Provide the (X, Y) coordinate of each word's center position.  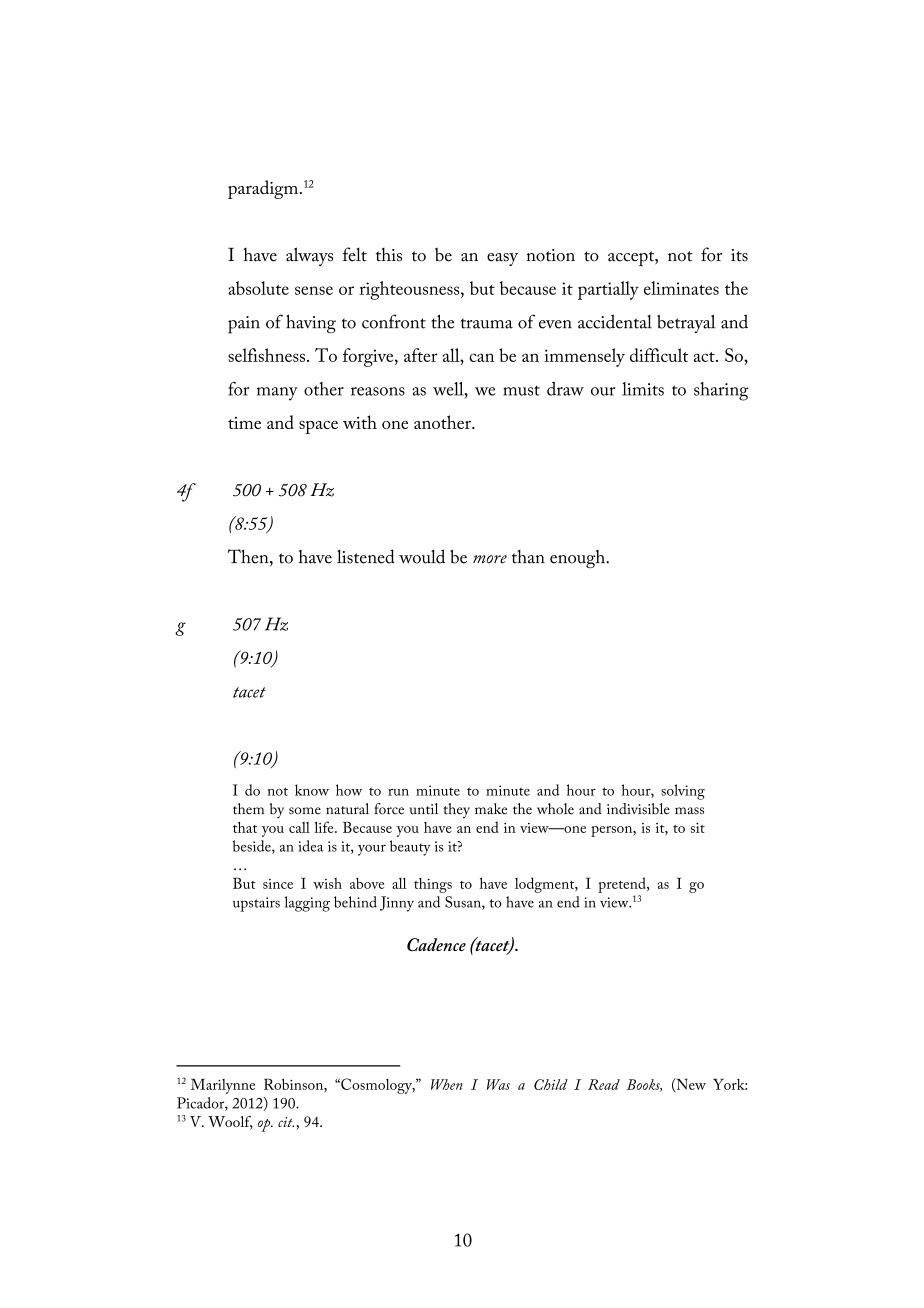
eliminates (681, 288)
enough (578, 559)
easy (502, 259)
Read (604, 1084)
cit (286, 1122)
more (490, 559)
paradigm (264, 189)
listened (366, 556)
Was (498, 1084)
